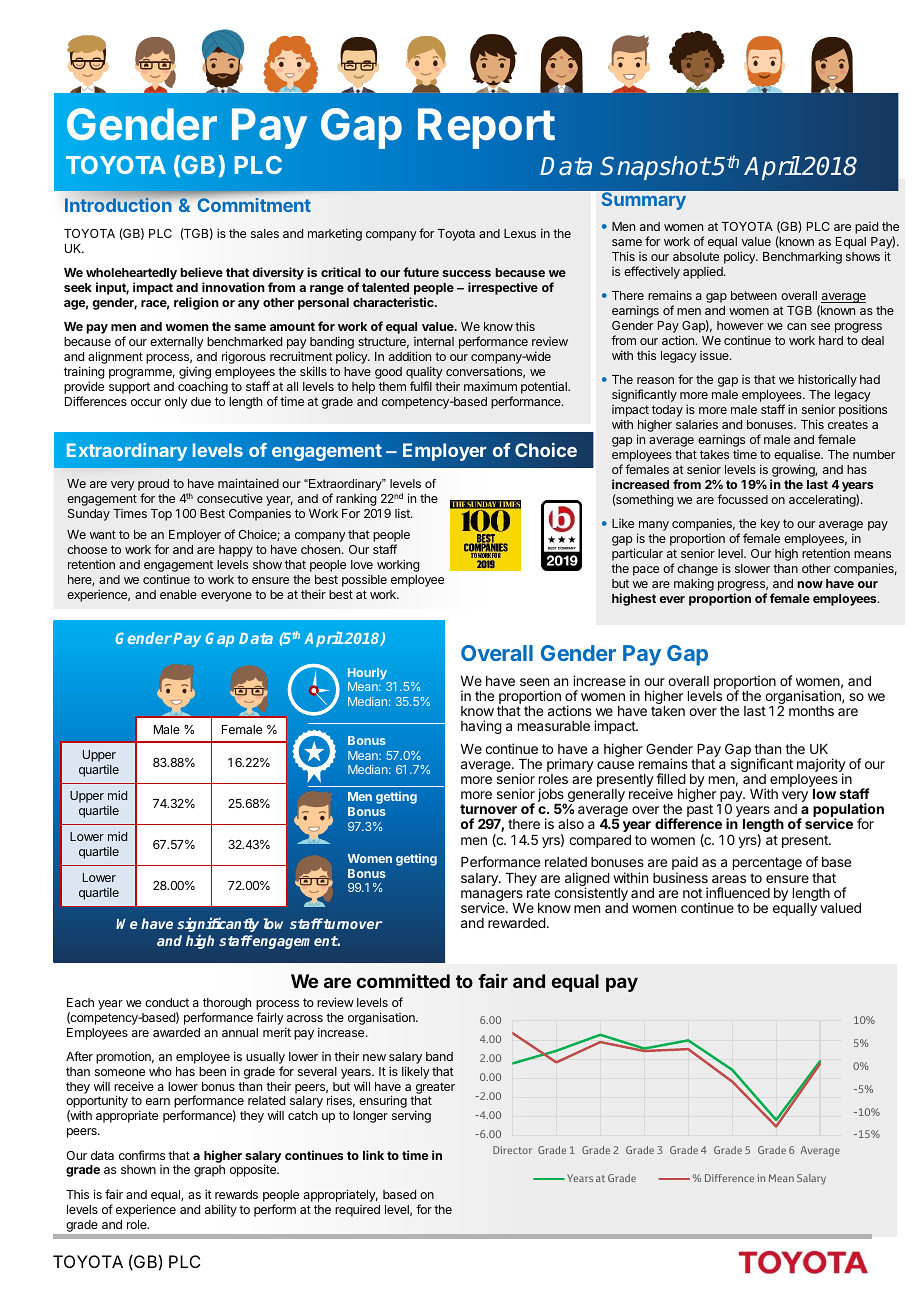 The height and width of the image is (1308, 924). I want to click on Report, so click(486, 128).
